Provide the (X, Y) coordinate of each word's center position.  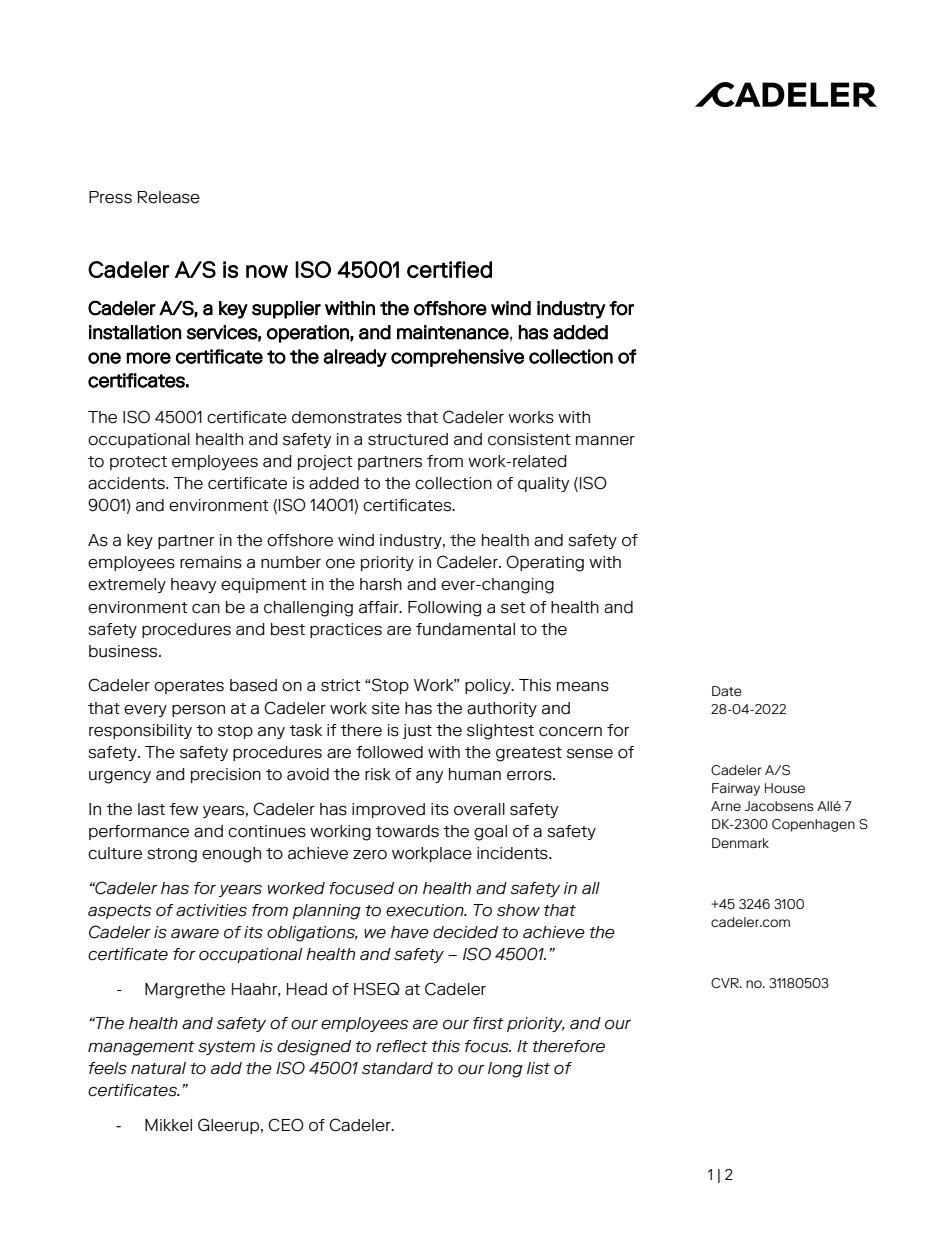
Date (727, 691)
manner (605, 441)
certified (449, 269)
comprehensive (457, 358)
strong (172, 855)
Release (169, 197)
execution (426, 910)
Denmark (740, 843)
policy (489, 686)
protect (138, 463)
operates (189, 687)
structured (408, 439)
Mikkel (168, 1125)
